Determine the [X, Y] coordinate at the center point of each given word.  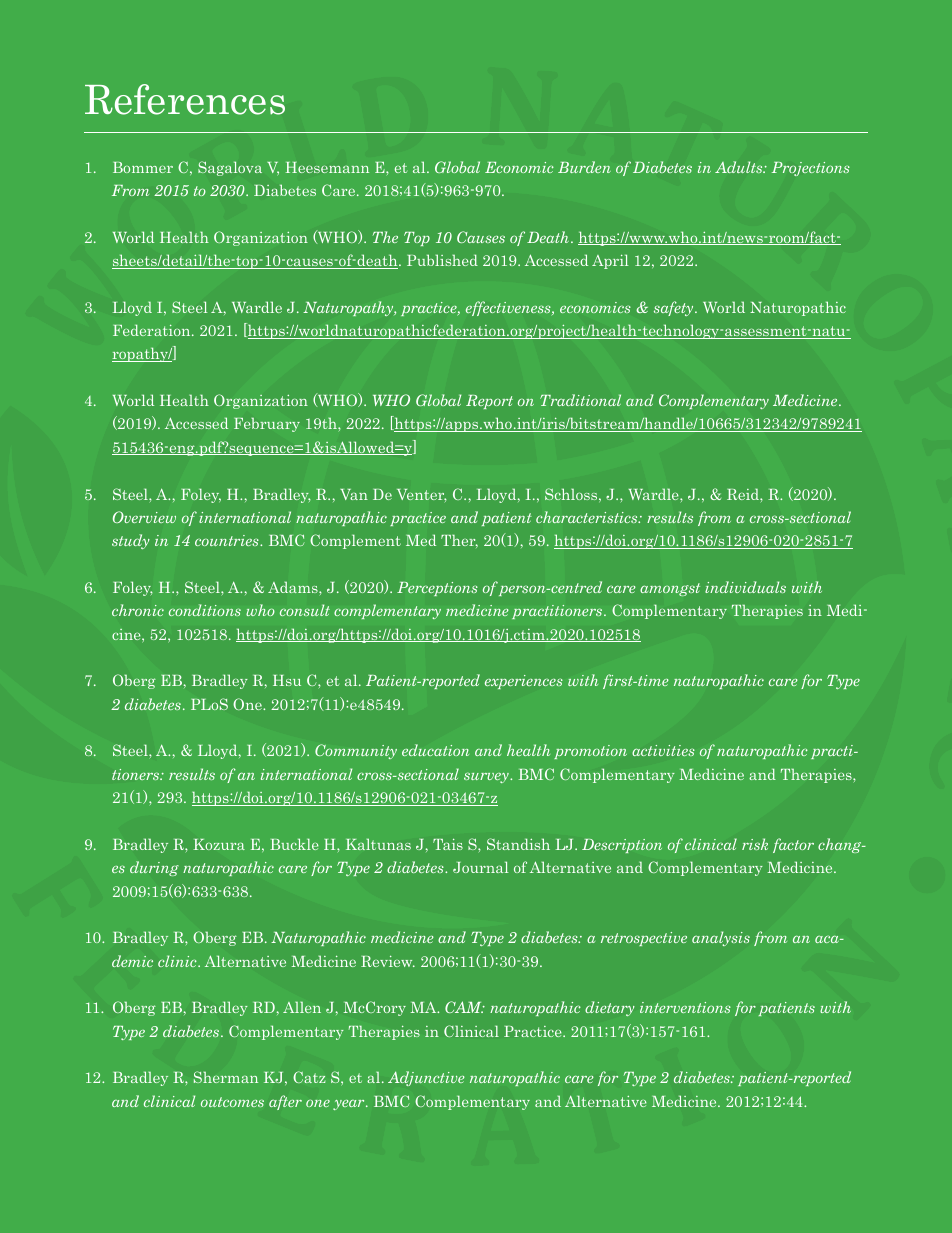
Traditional [580, 400]
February [267, 424]
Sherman [226, 1077]
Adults [740, 167]
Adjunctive [426, 1078]
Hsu [287, 680]
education [435, 750]
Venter [422, 495]
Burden [584, 167]
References [185, 99]
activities [663, 750]
